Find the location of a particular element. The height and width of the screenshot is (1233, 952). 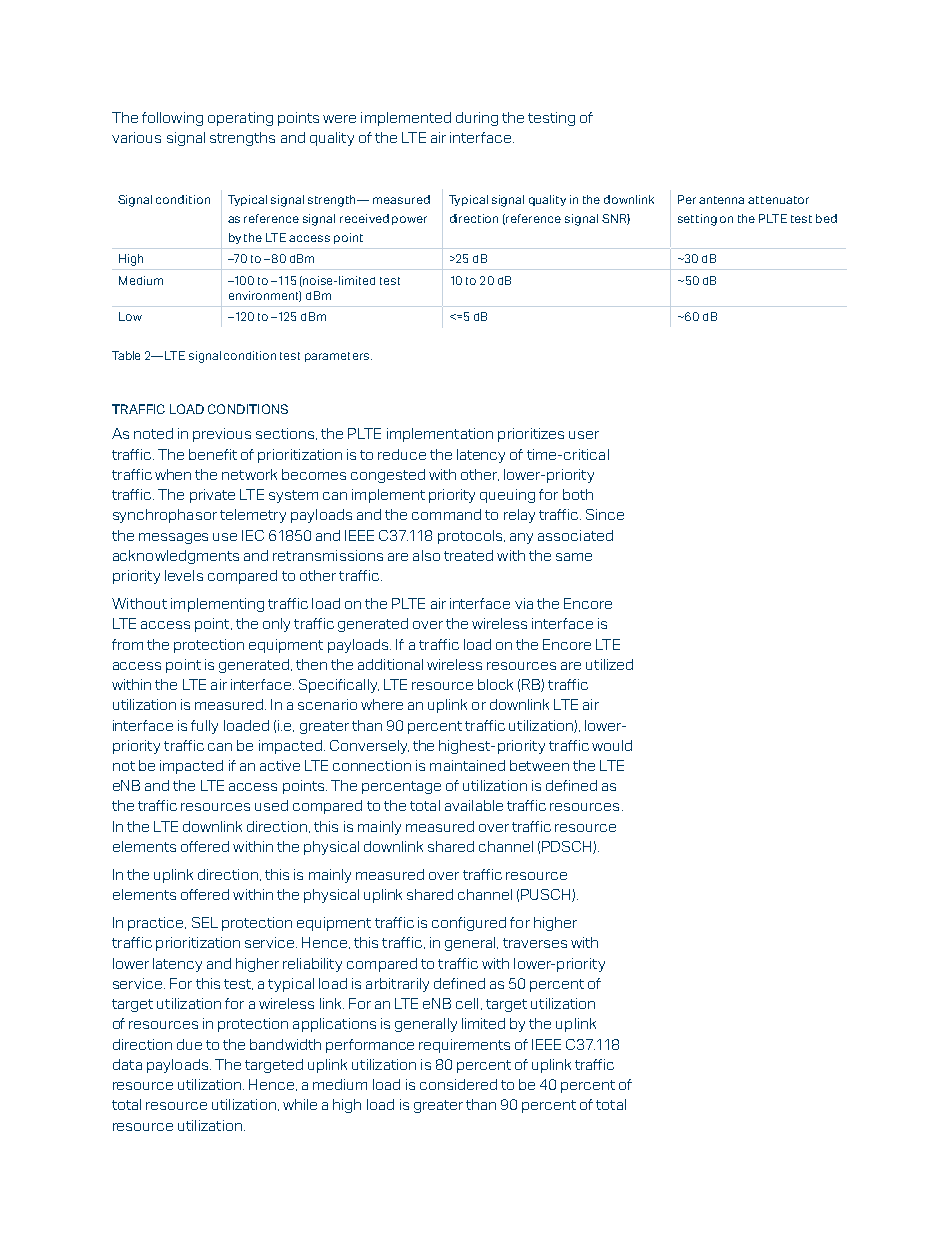

considered is located at coordinates (458, 1084).
